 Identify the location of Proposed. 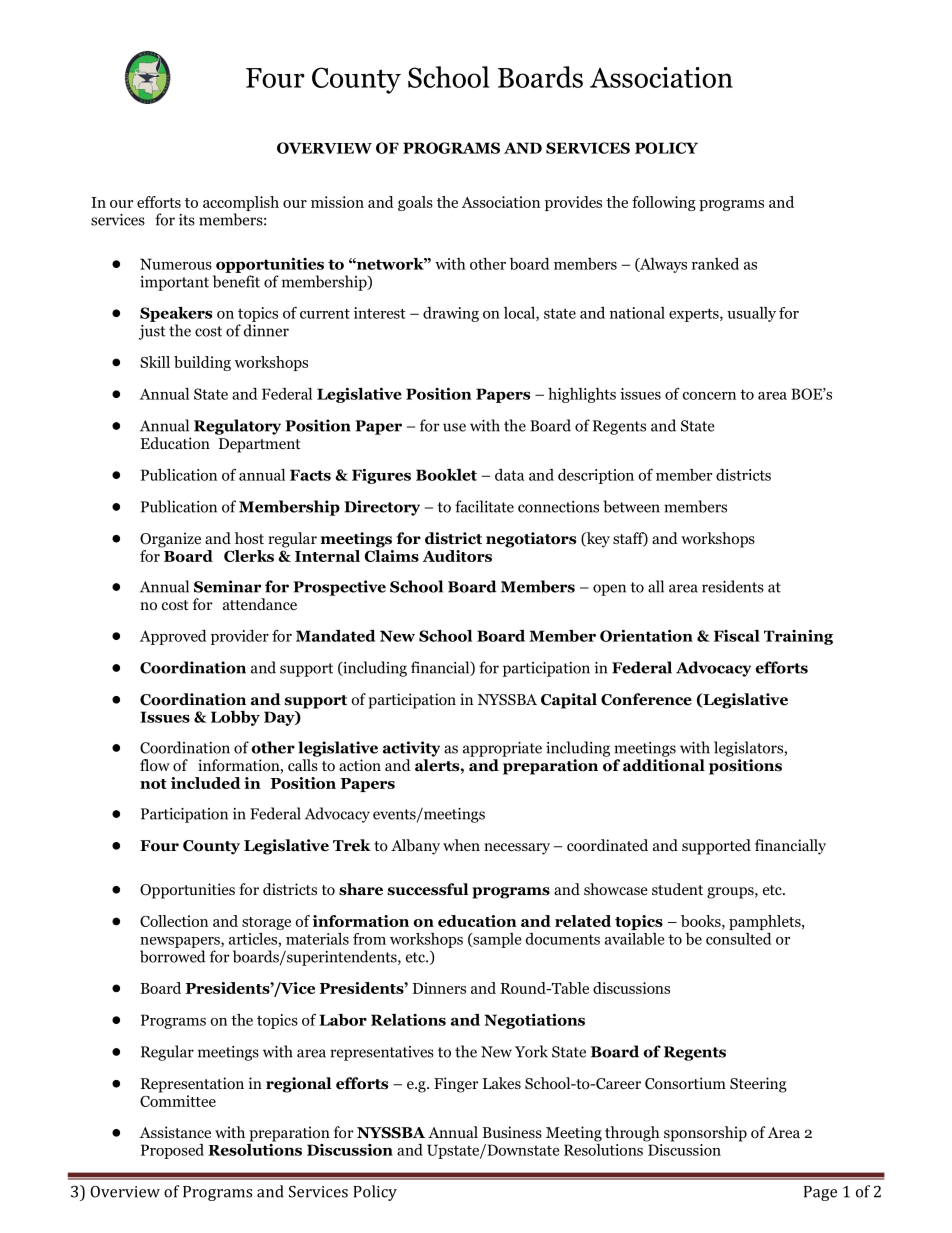
(172, 1151).
